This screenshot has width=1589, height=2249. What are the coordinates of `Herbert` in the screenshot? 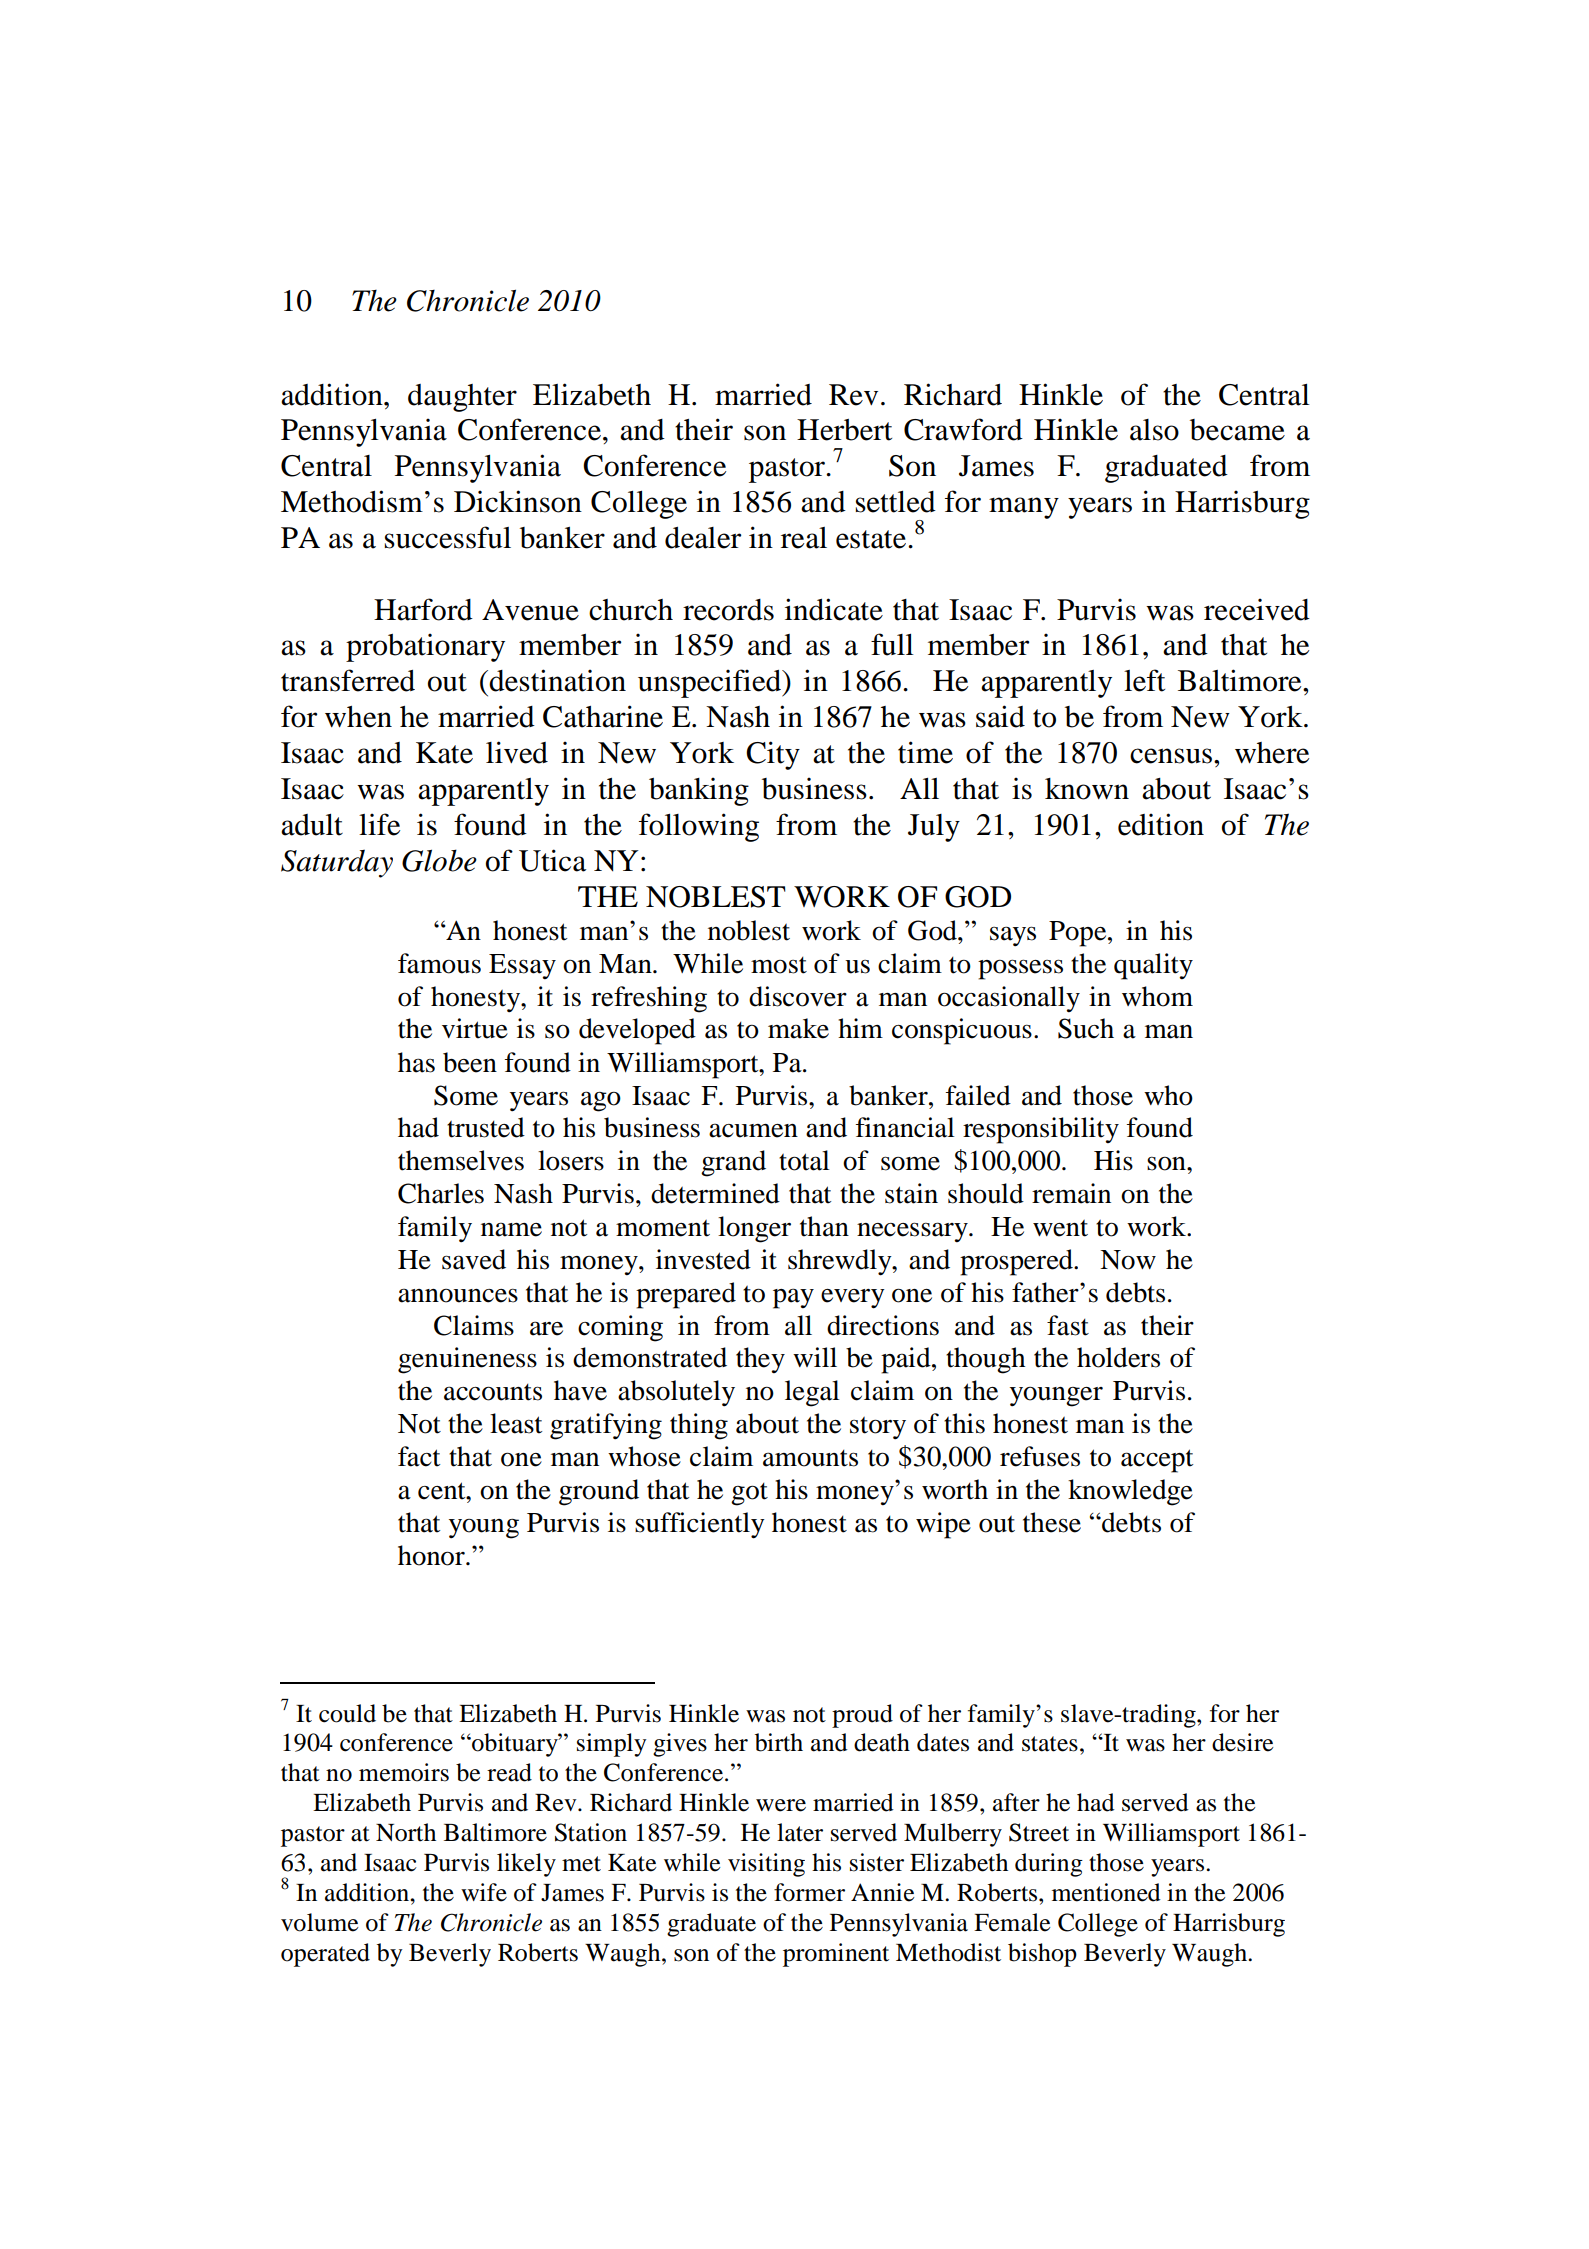 It's located at (844, 430).
